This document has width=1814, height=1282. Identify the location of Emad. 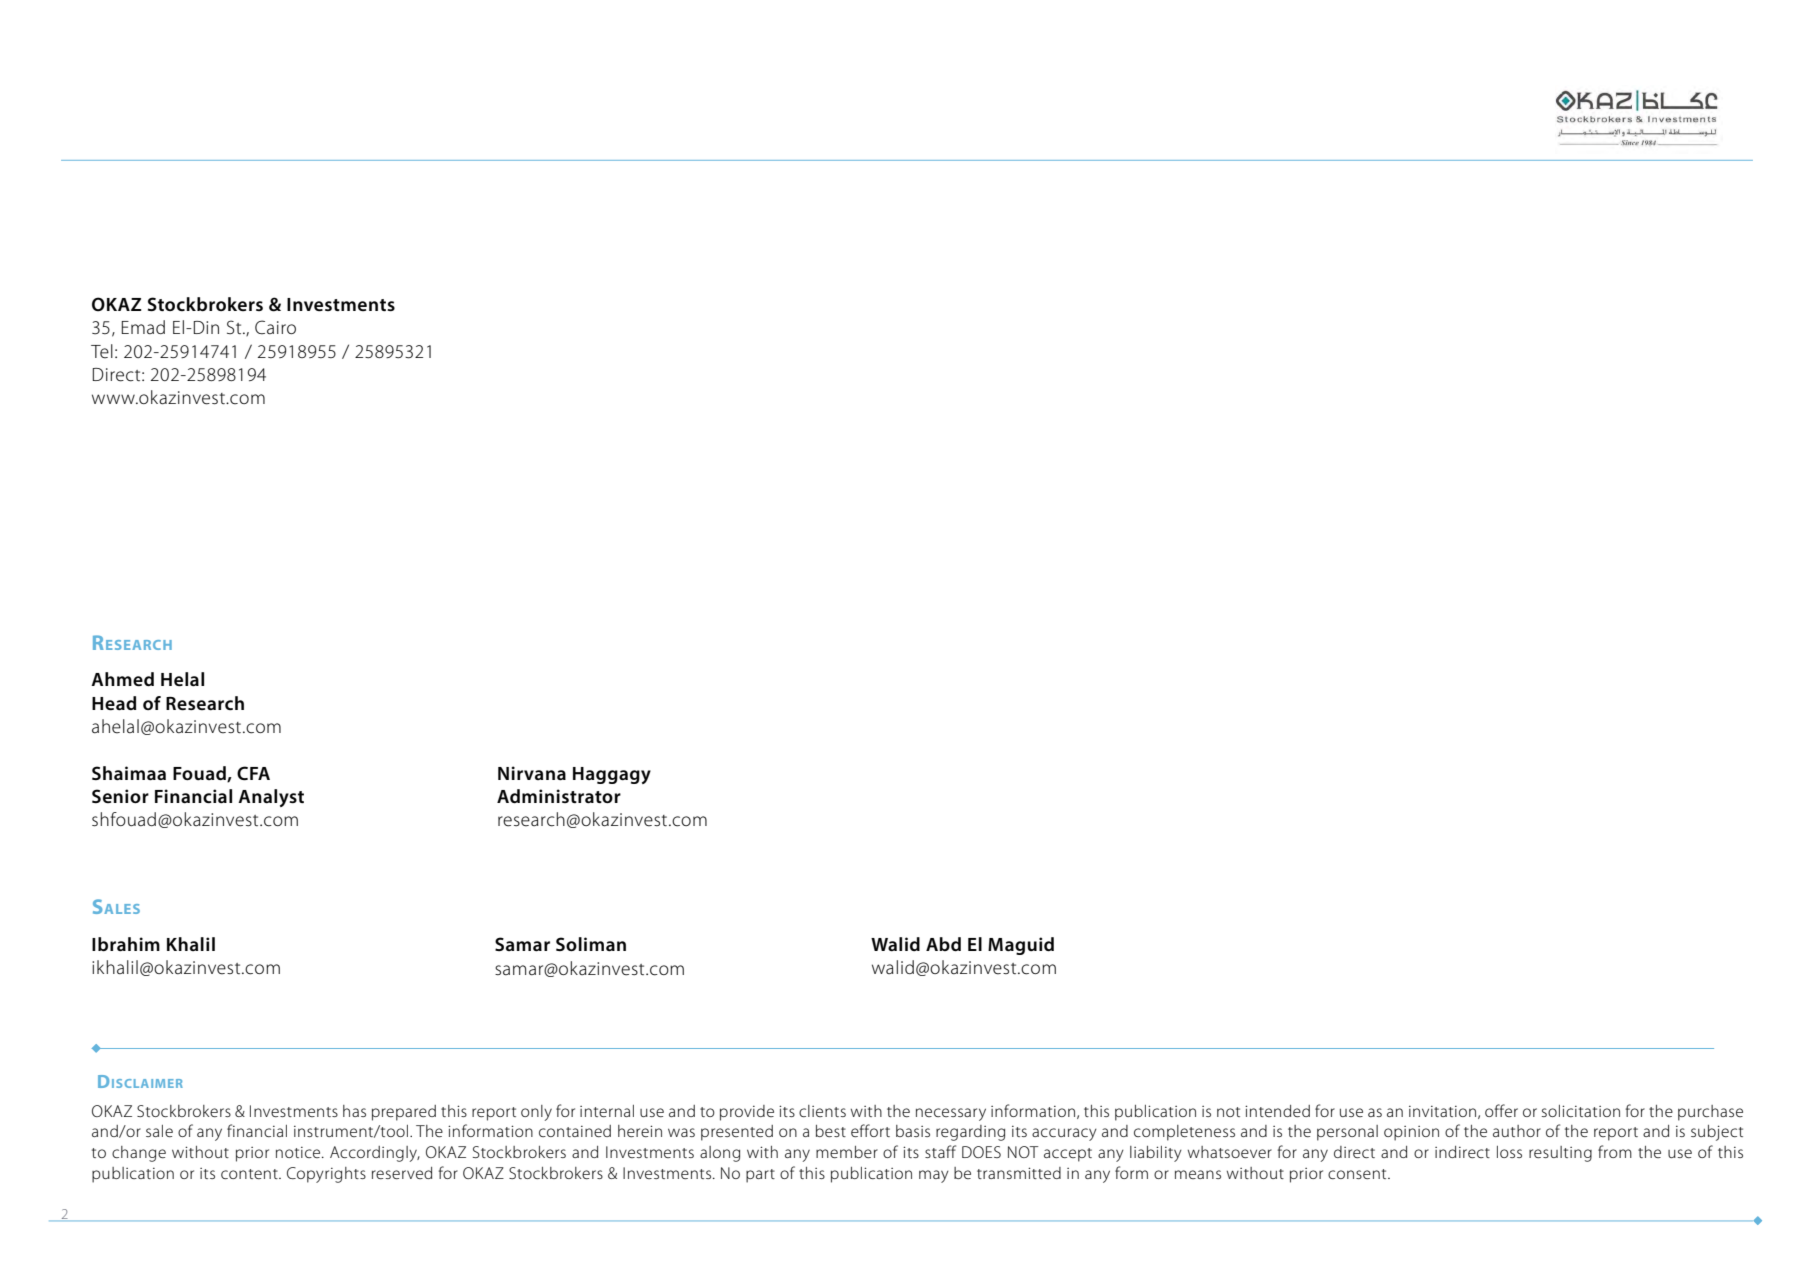
(143, 327).
